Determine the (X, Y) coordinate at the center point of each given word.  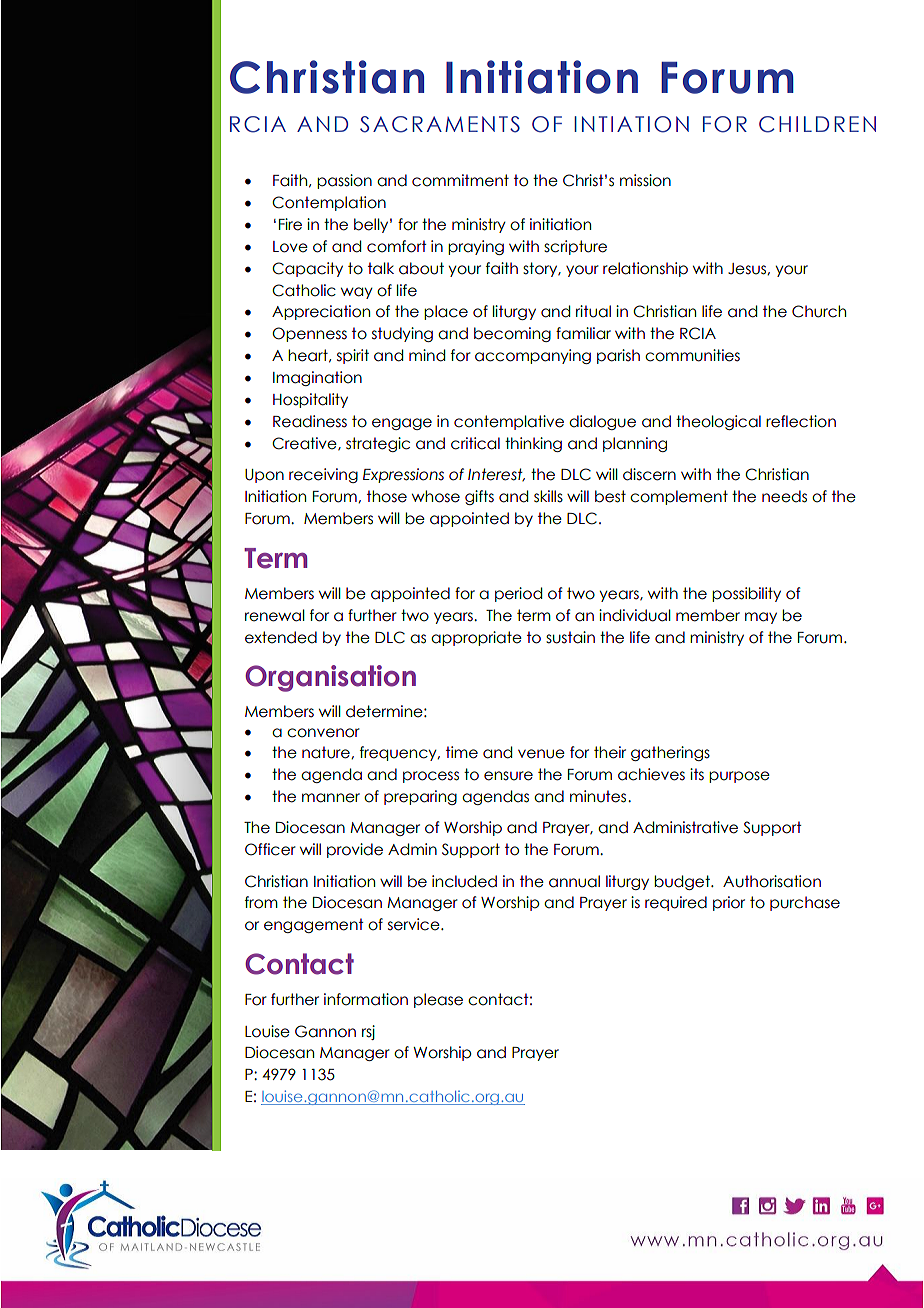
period (518, 594)
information (366, 999)
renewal (275, 615)
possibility (746, 594)
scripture (575, 247)
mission (645, 180)
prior (729, 903)
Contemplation (329, 203)
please (438, 1000)
